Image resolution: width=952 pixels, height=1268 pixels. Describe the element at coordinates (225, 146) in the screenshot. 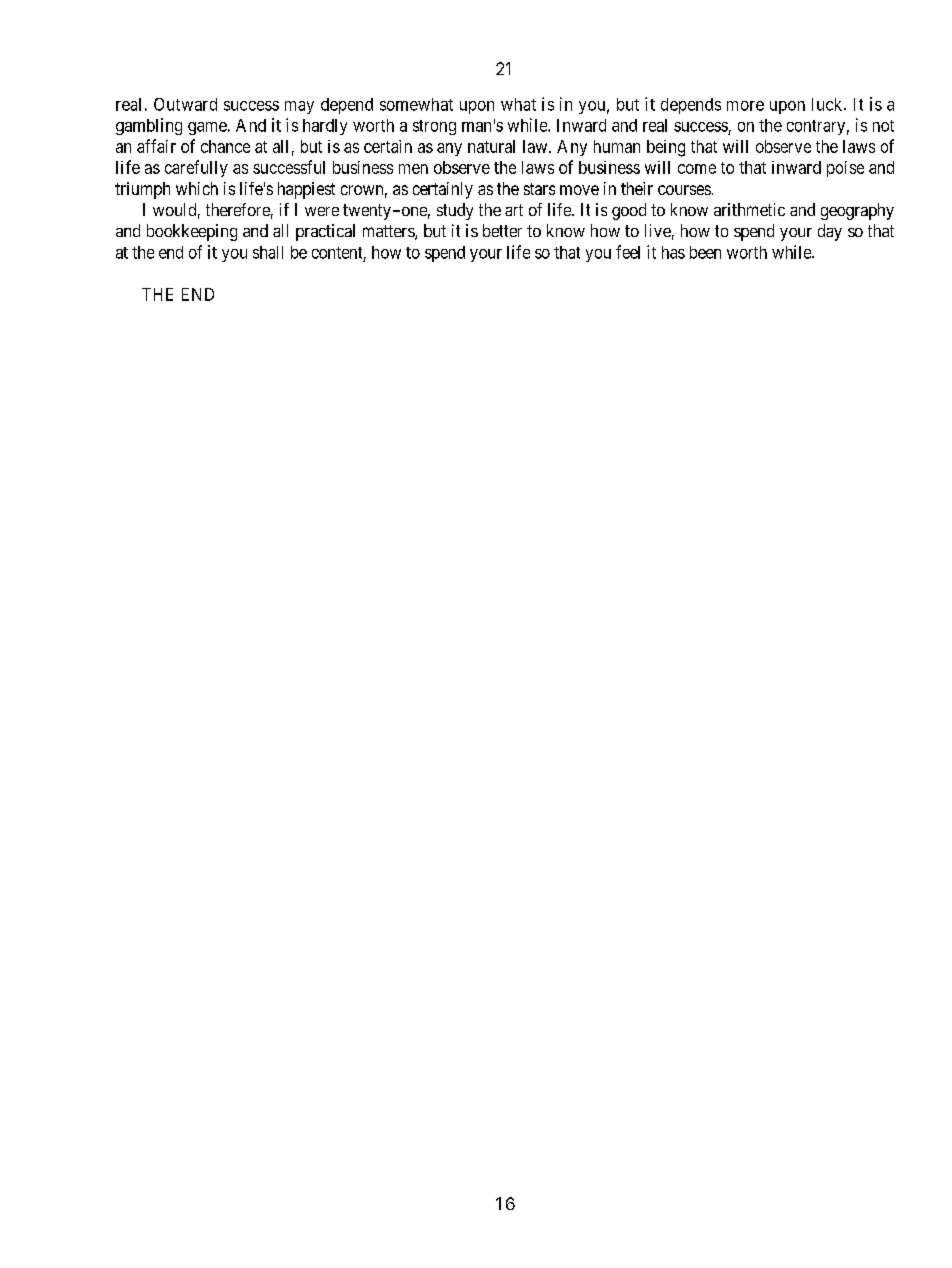

I see `chance` at that location.
